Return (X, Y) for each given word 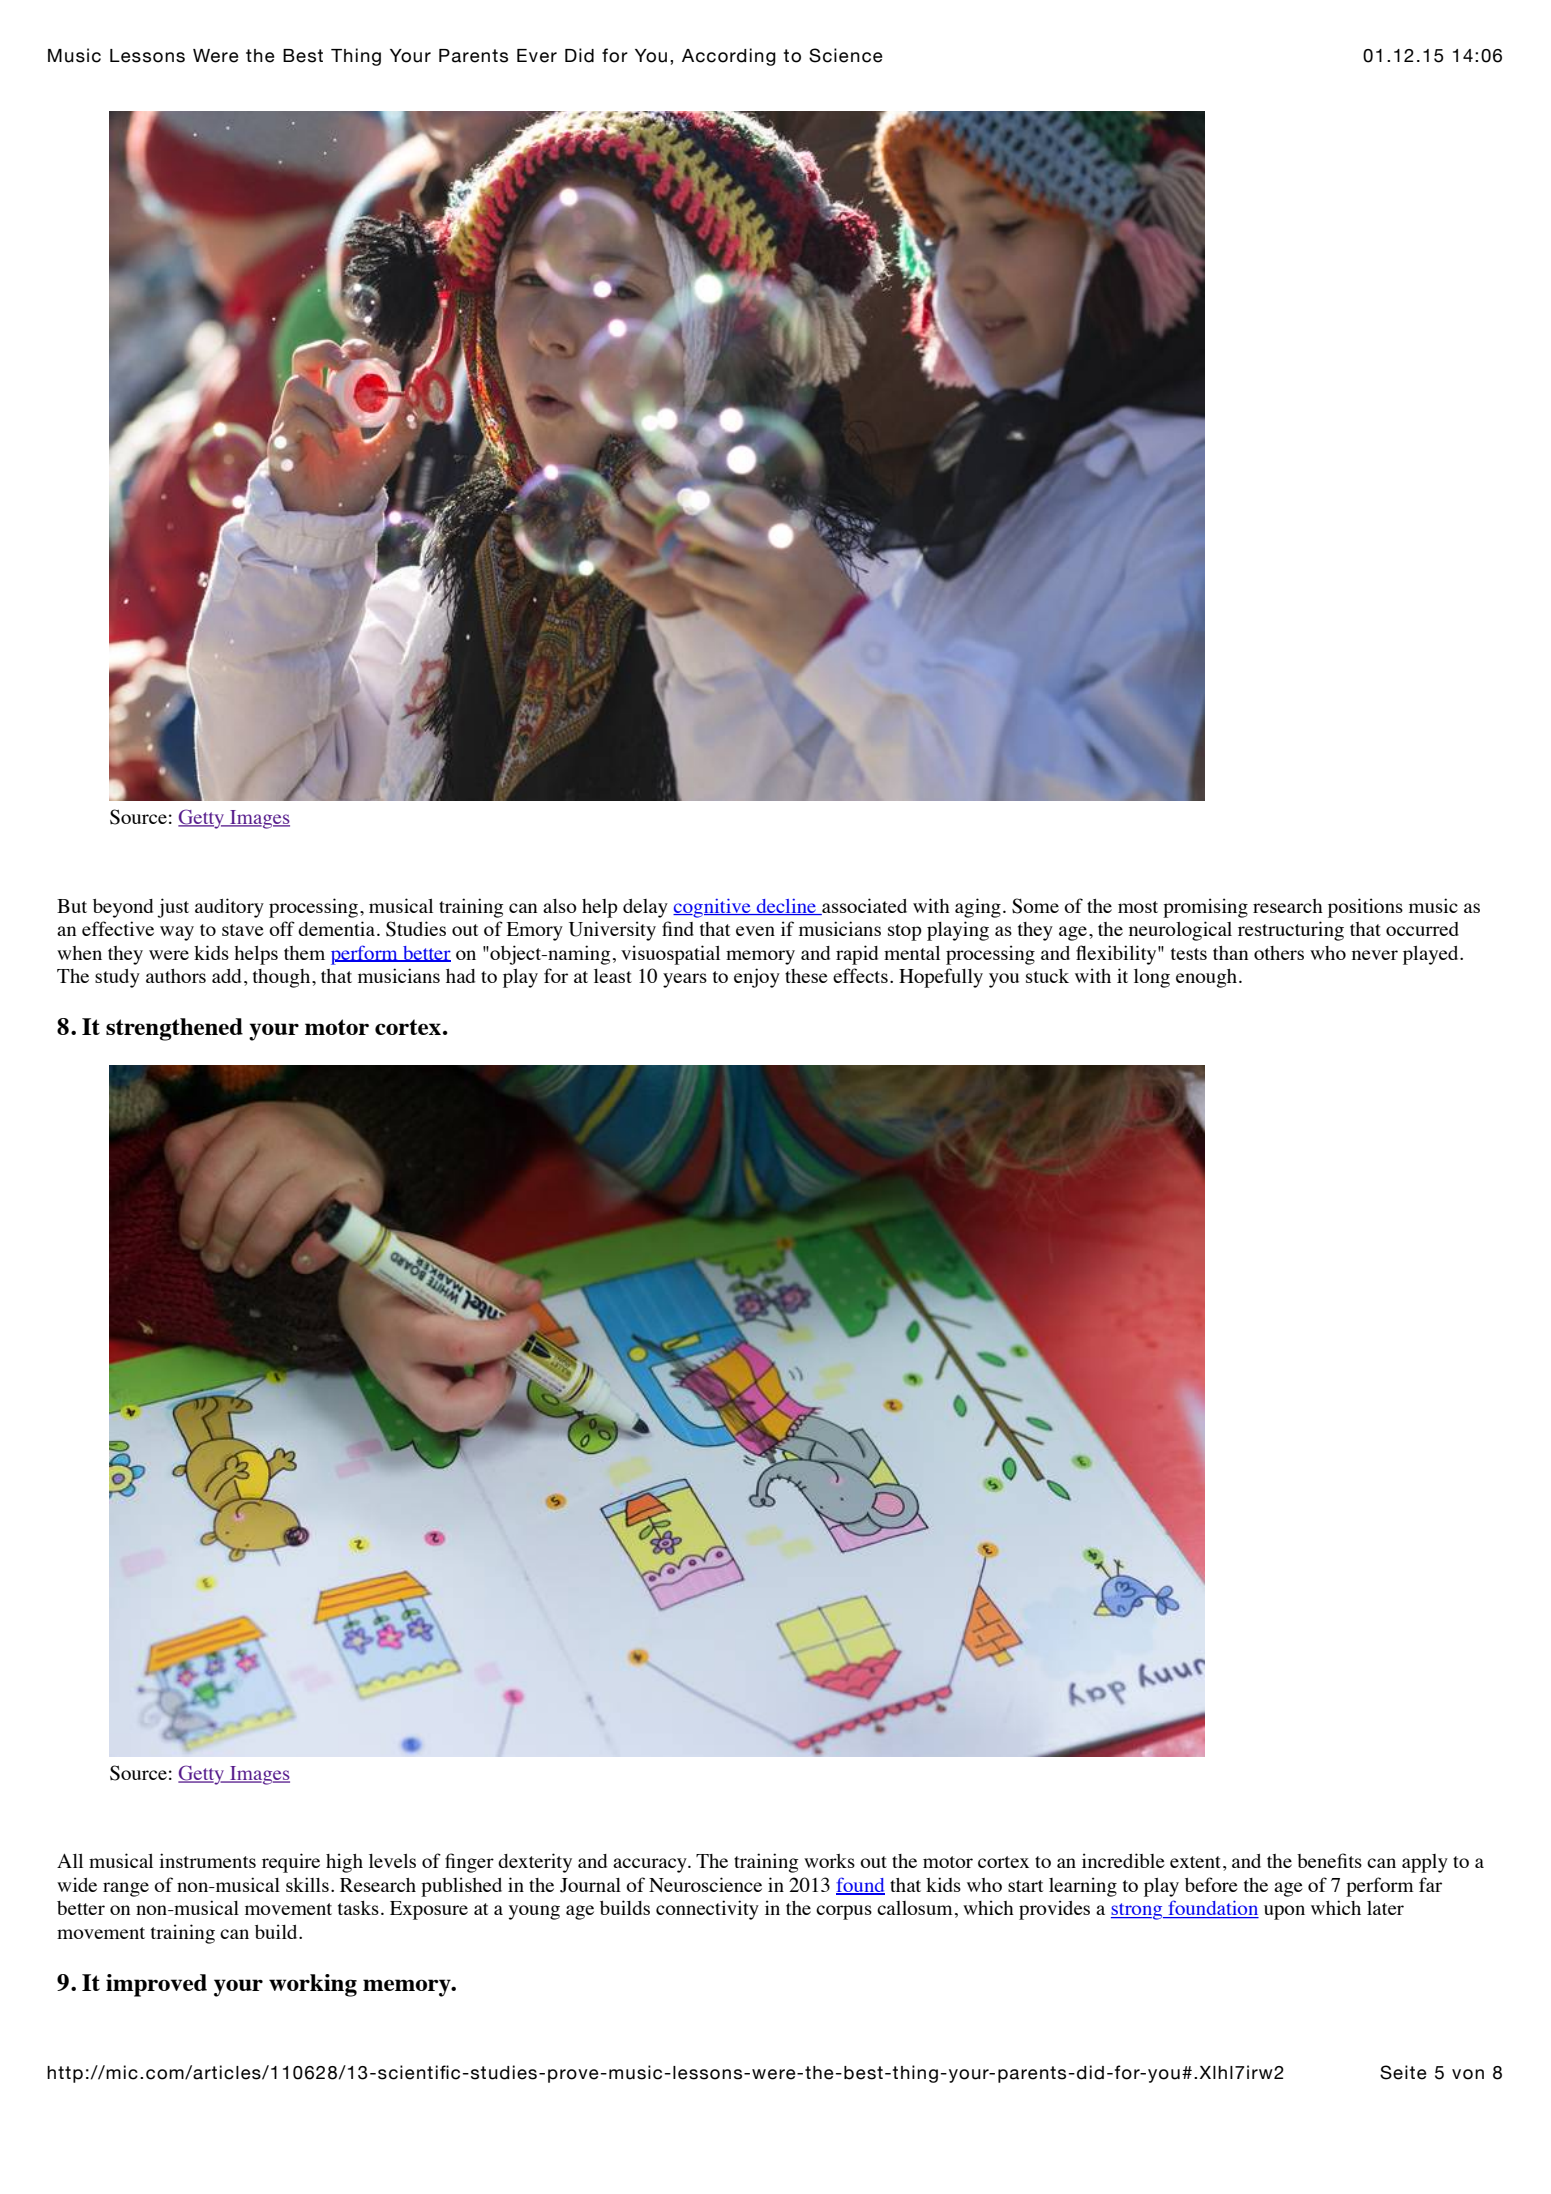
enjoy (757, 978)
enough (1206, 978)
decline (786, 907)
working (313, 1985)
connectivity (707, 1910)
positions (1365, 908)
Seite (1403, 2072)
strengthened (174, 1029)
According (729, 57)
